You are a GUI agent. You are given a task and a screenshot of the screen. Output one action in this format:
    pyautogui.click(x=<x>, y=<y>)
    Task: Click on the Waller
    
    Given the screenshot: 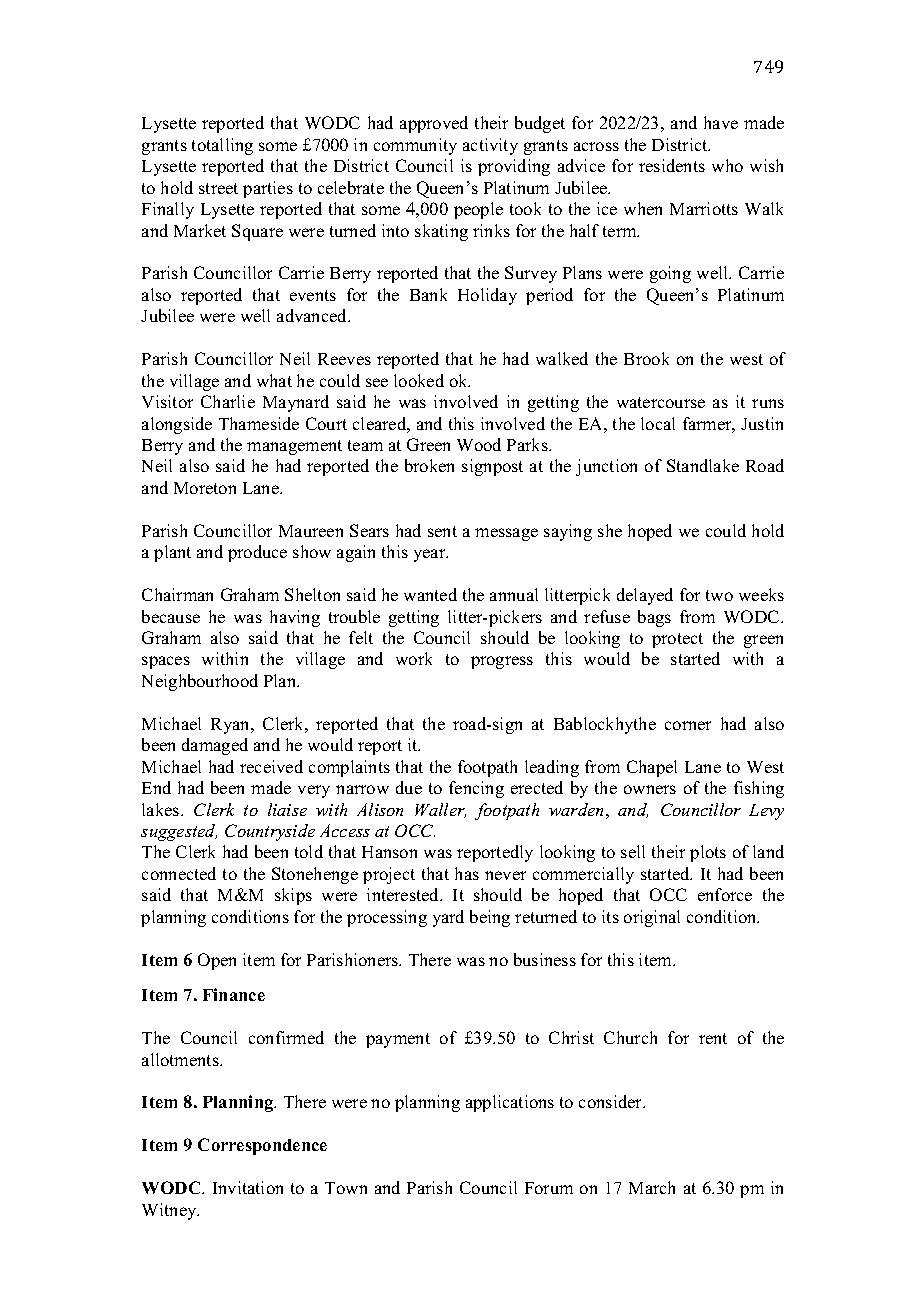 What is the action you would take?
    pyautogui.click(x=440, y=810)
